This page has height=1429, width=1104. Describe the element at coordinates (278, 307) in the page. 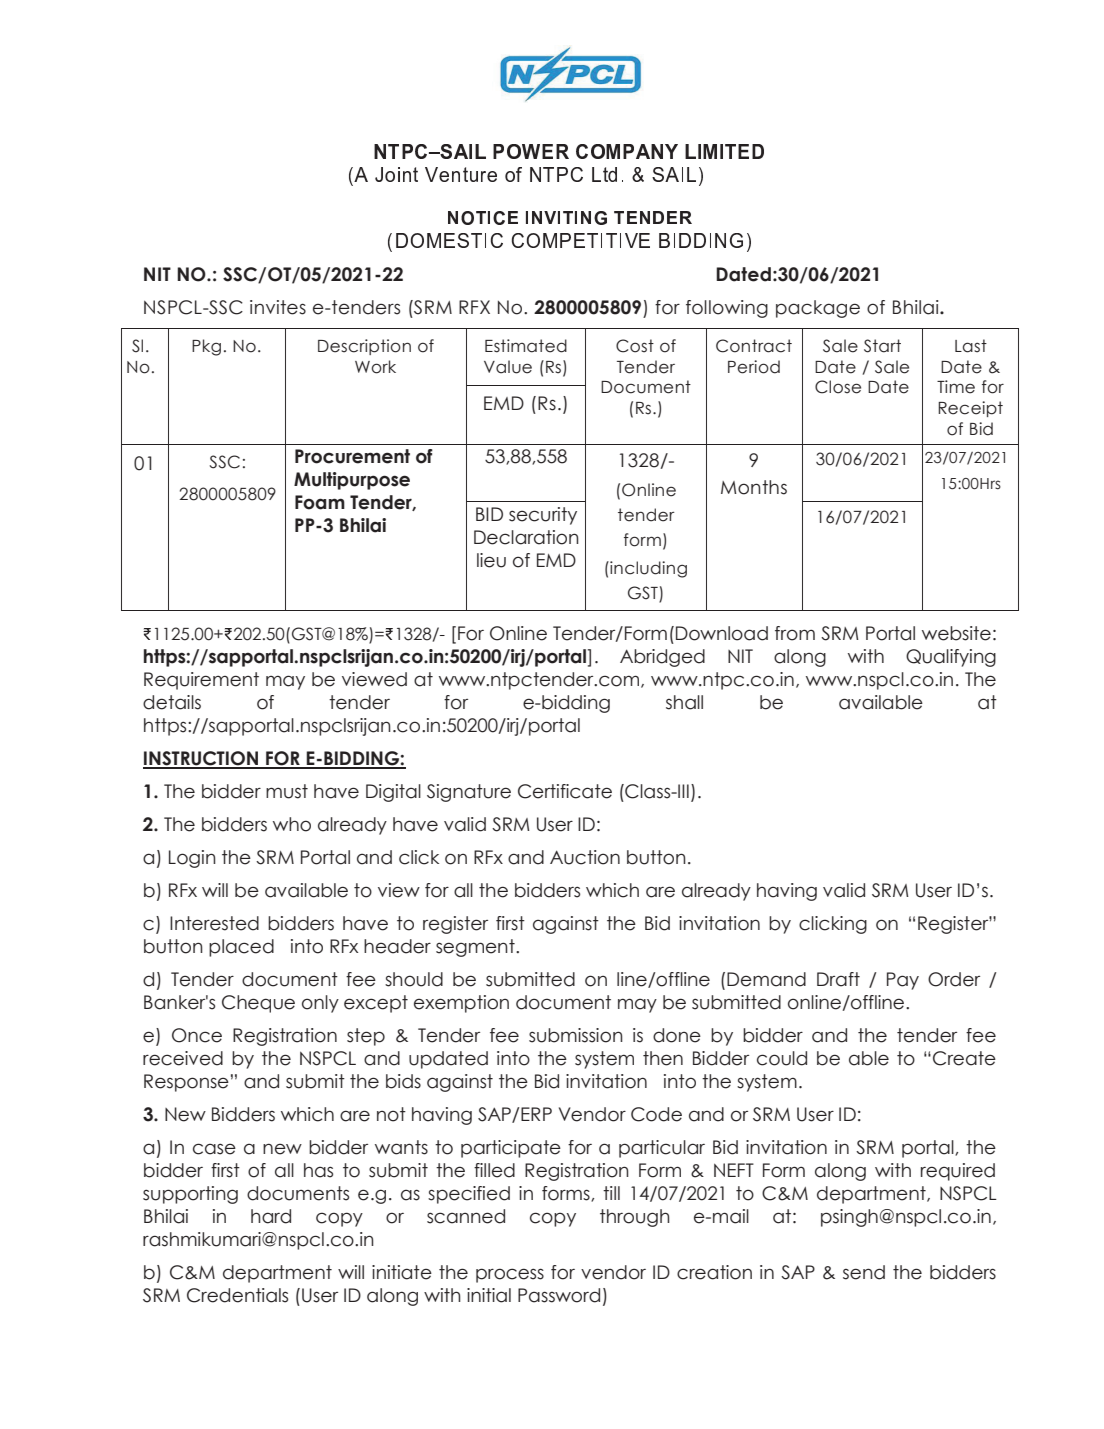

I see `invites` at that location.
